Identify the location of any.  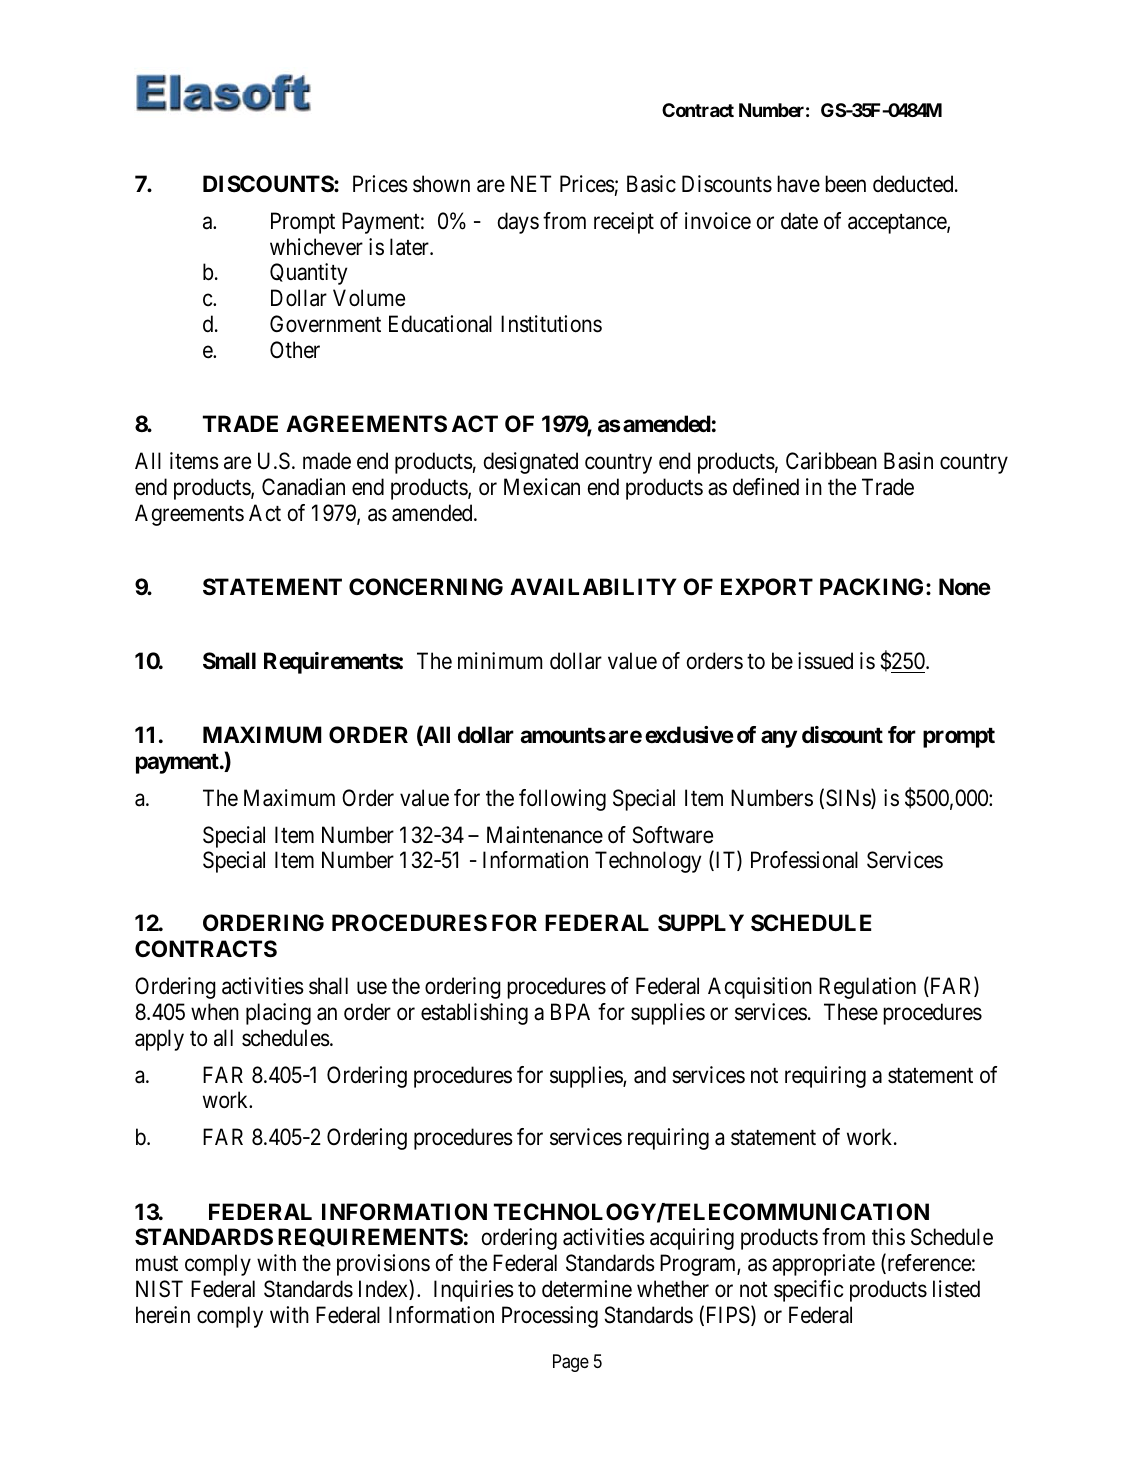
(779, 739).
